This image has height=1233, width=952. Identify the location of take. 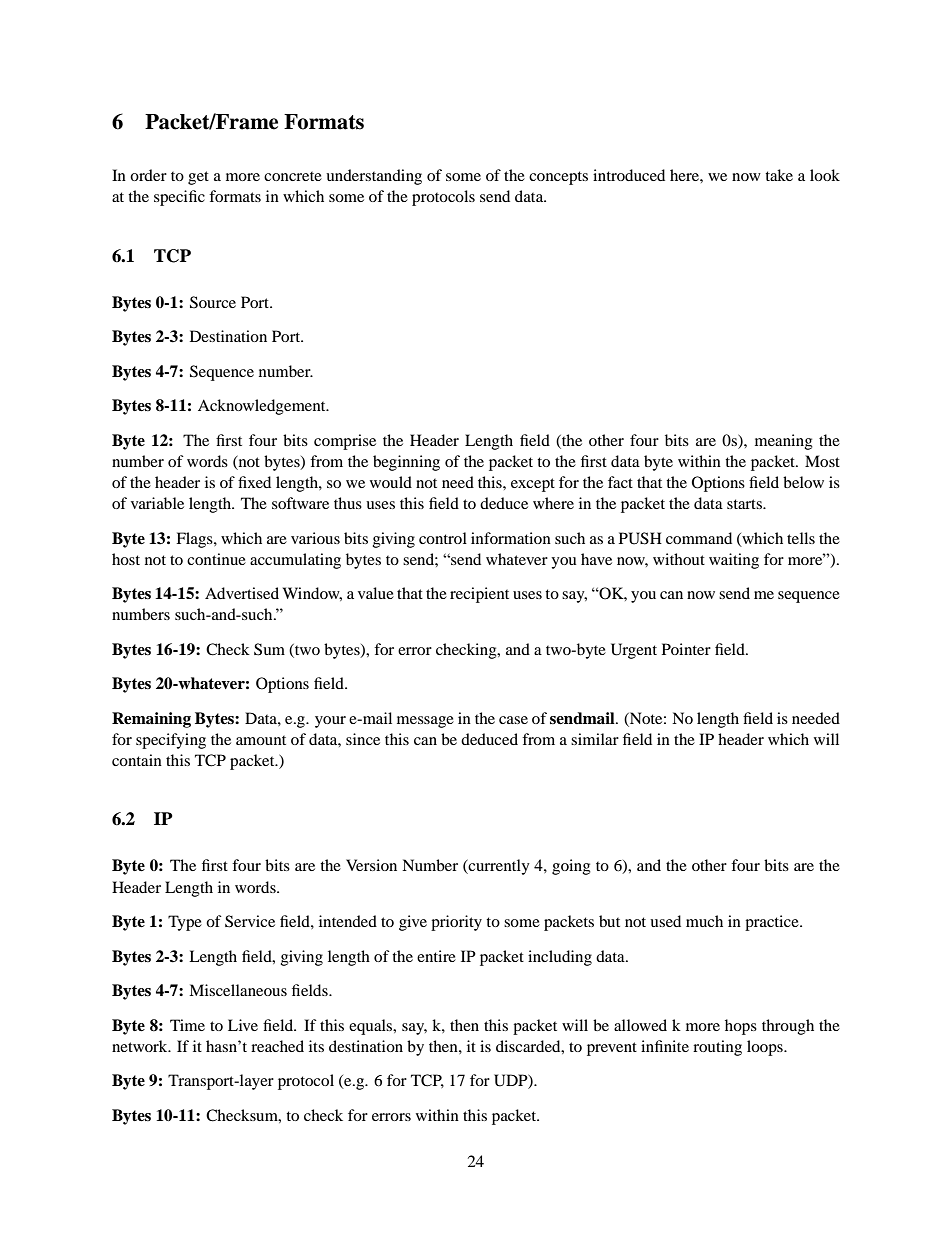
(779, 175).
